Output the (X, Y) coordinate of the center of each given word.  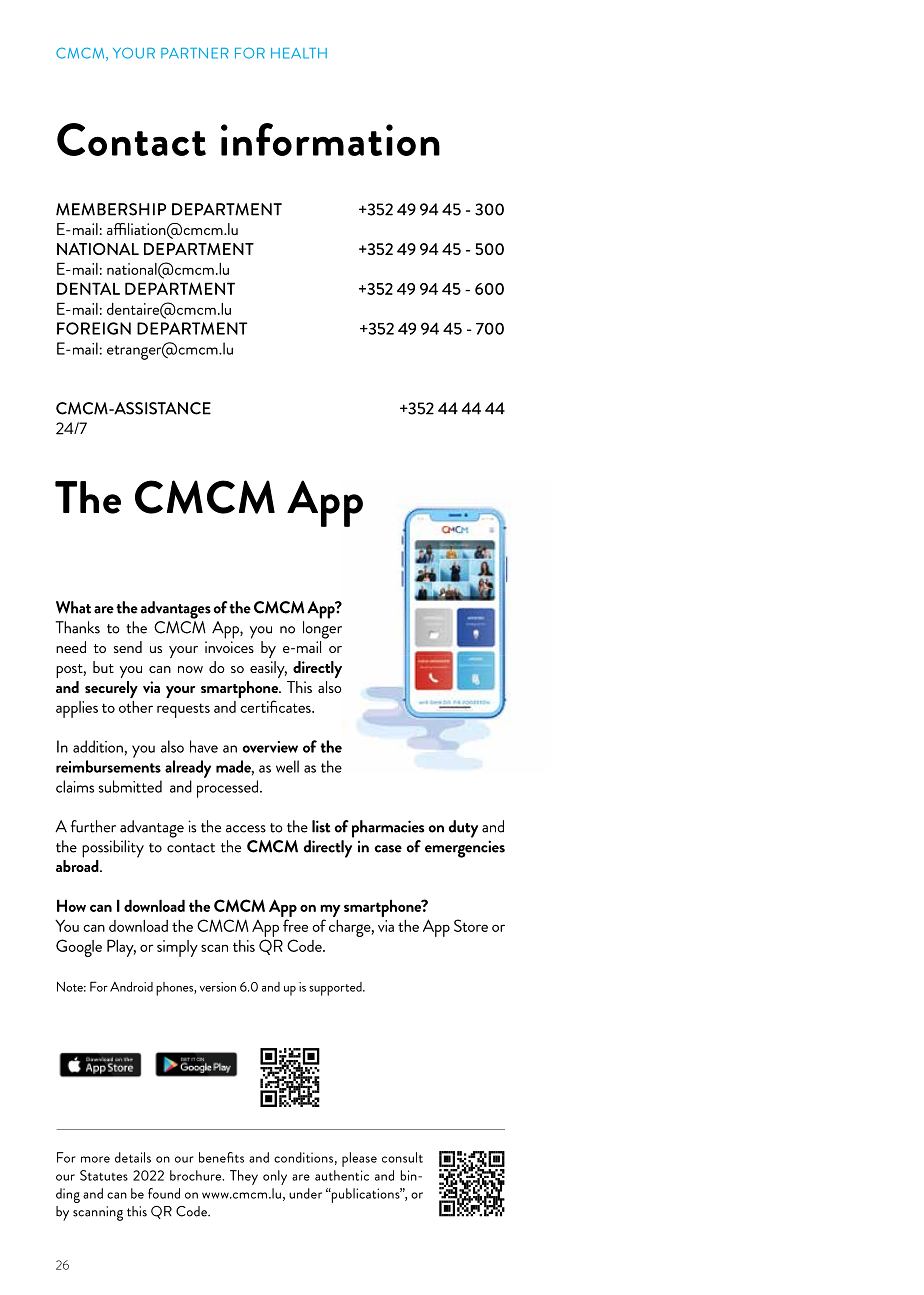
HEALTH (299, 53)
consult (402, 1157)
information (330, 139)
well (287, 766)
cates (296, 708)
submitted (130, 786)
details (133, 1157)
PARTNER (195, 53)
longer (322, 630)
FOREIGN (94, 328)
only (275, 1177)
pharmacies (388, 829)
